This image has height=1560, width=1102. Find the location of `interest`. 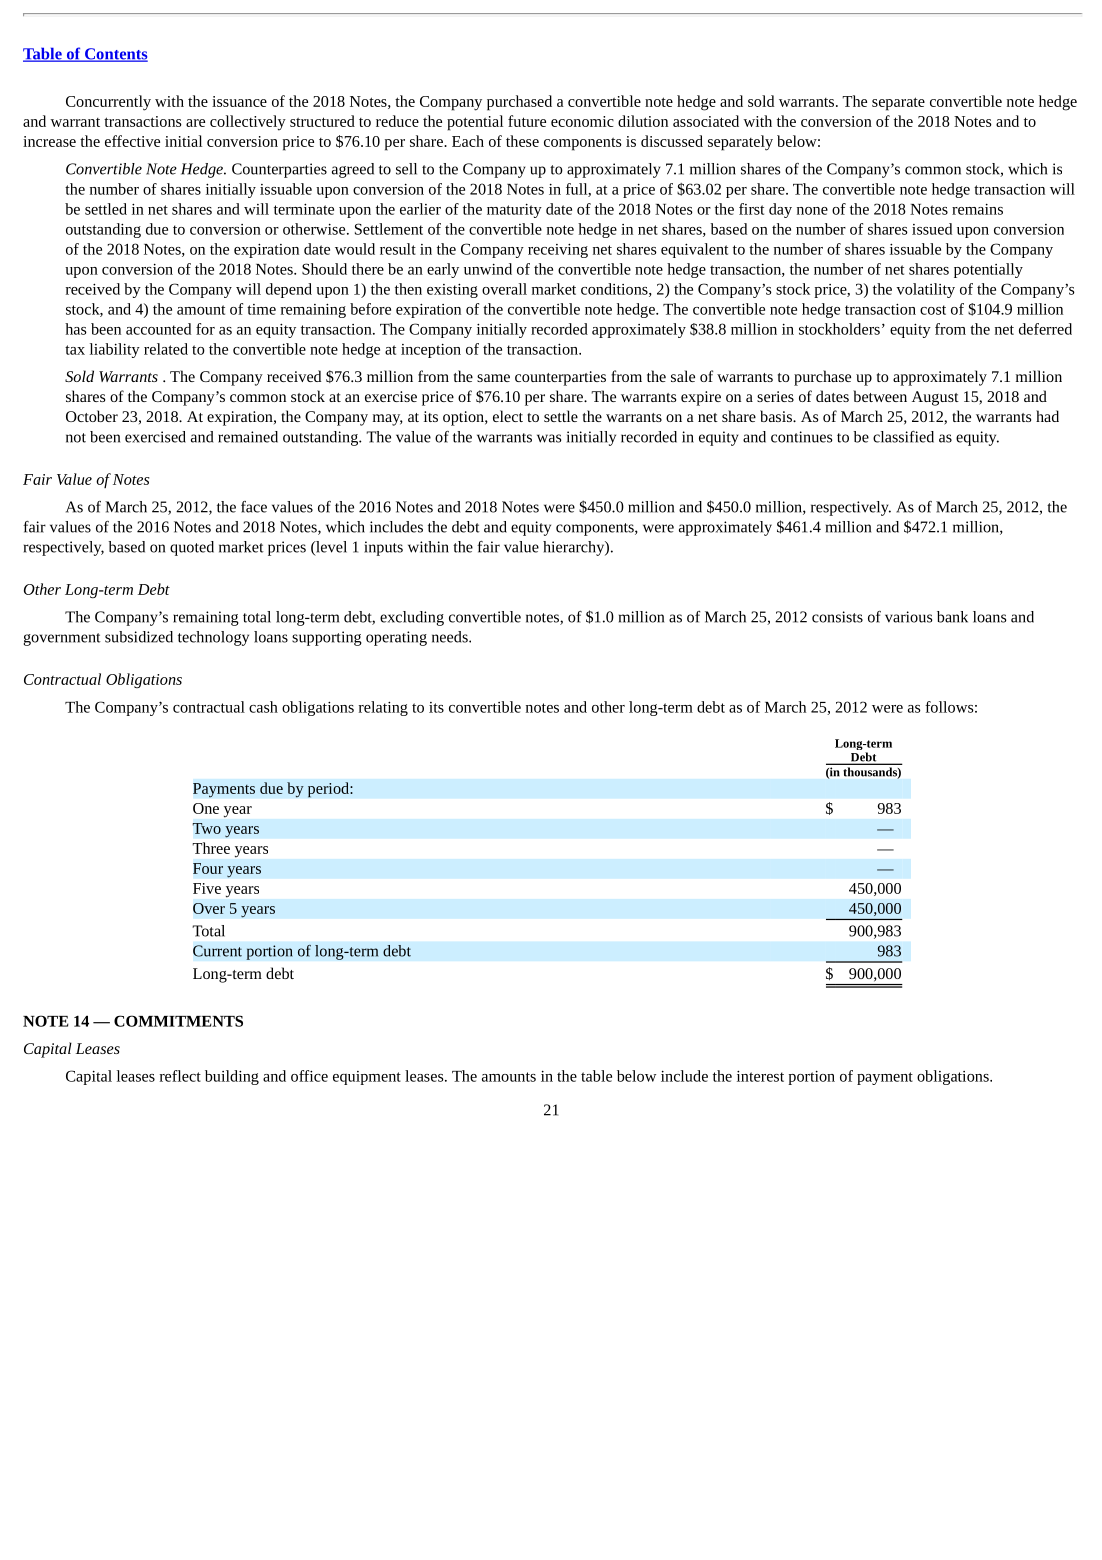

interest is located at coordinates (760, 1076).
